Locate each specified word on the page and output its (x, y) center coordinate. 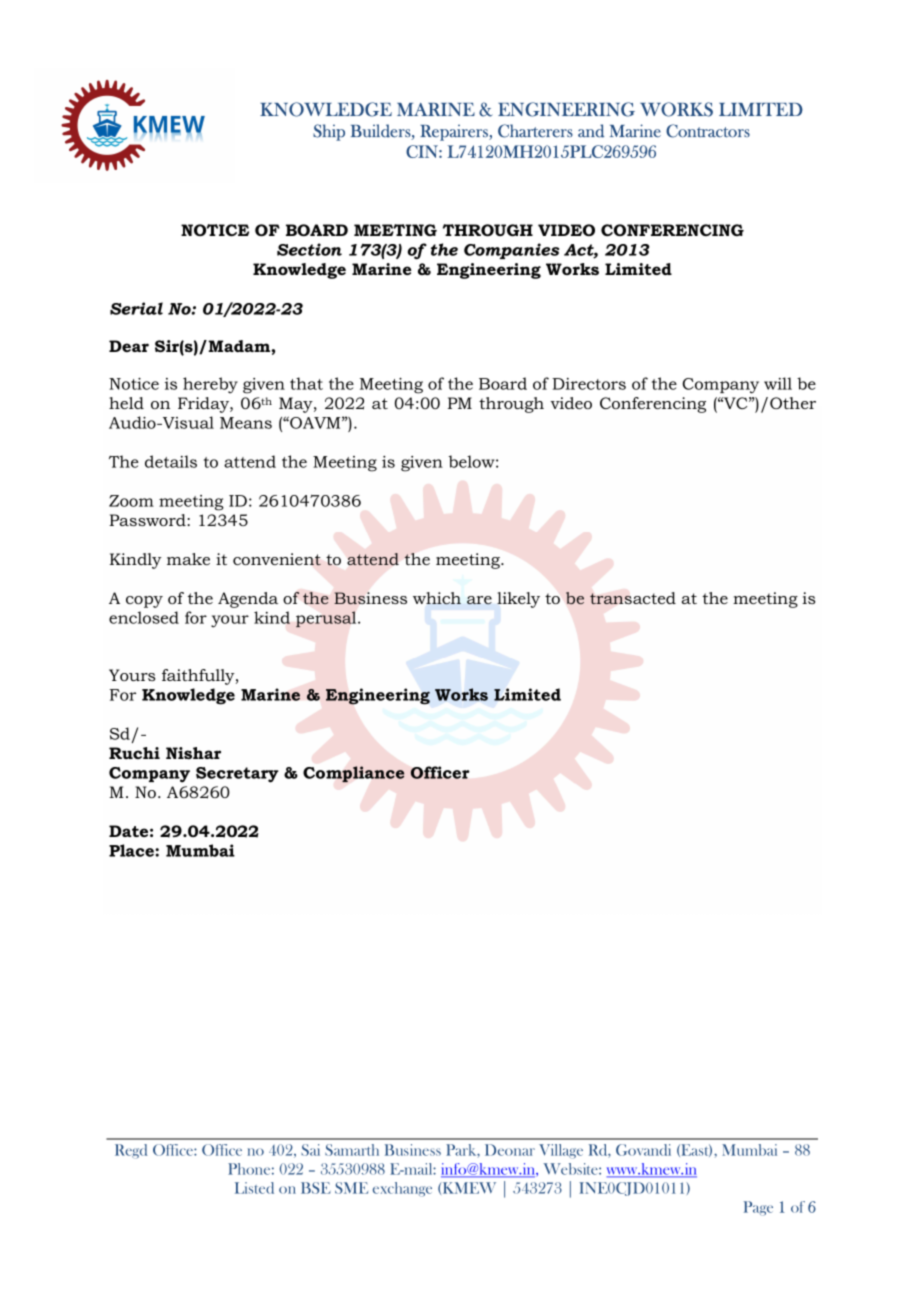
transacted (633, 598)
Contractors (708, 131)
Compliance (353, 774)
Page (758, 1208)
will (778, 383)
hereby (210, 385)
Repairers (455, 132)
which (437, 598)
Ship (329, 132)
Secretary (237, 775)
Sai (310, 1150)
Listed (254, 1188)
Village (561, 1151)
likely (518, 600)
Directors (589, 384)
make (188, 559)
